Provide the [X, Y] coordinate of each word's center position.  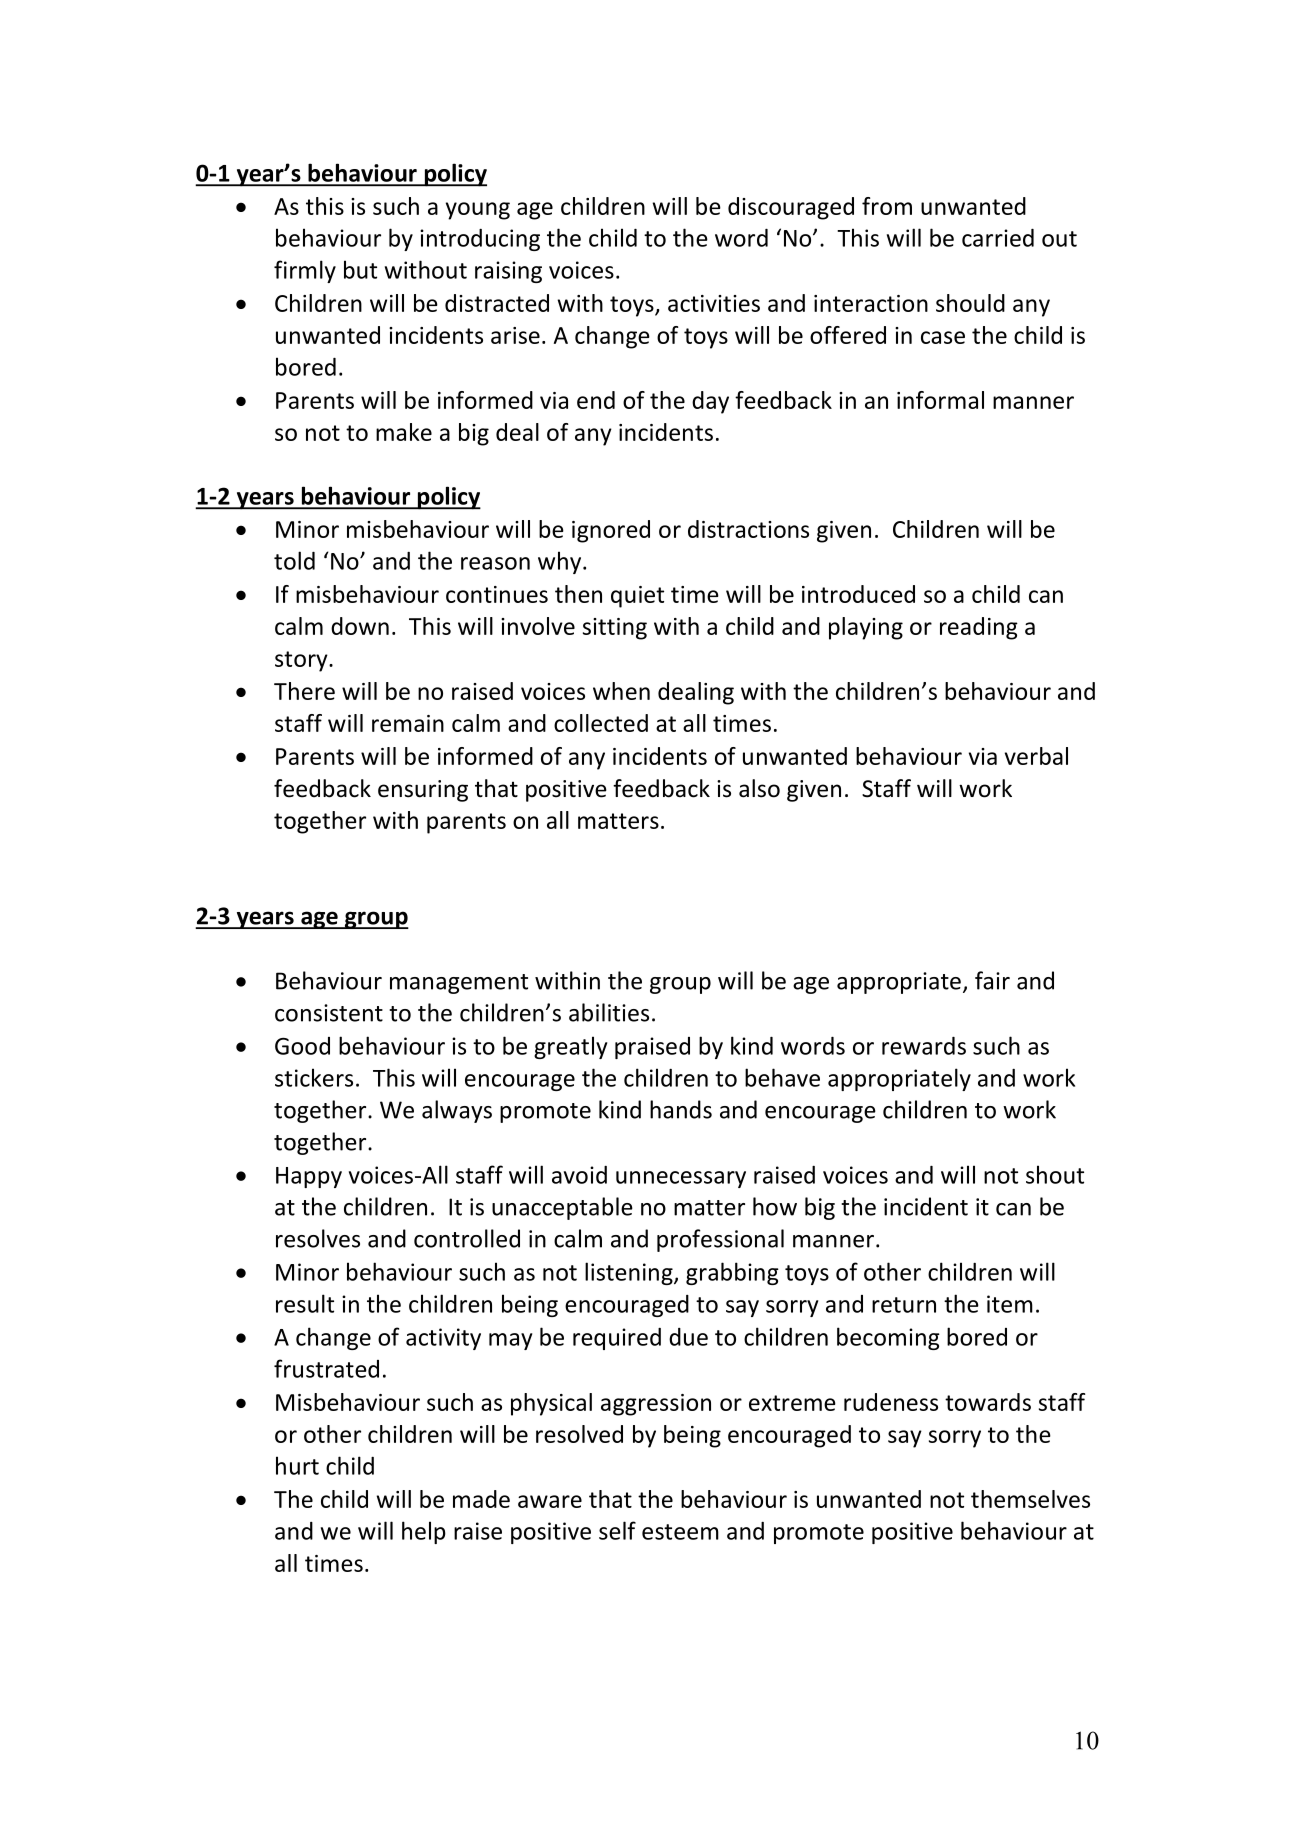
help [424, 1532]
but [360, 269]
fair [992, 980]
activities [714, 303]
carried [998, 238]
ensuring [423, 791]
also [759, 788]
